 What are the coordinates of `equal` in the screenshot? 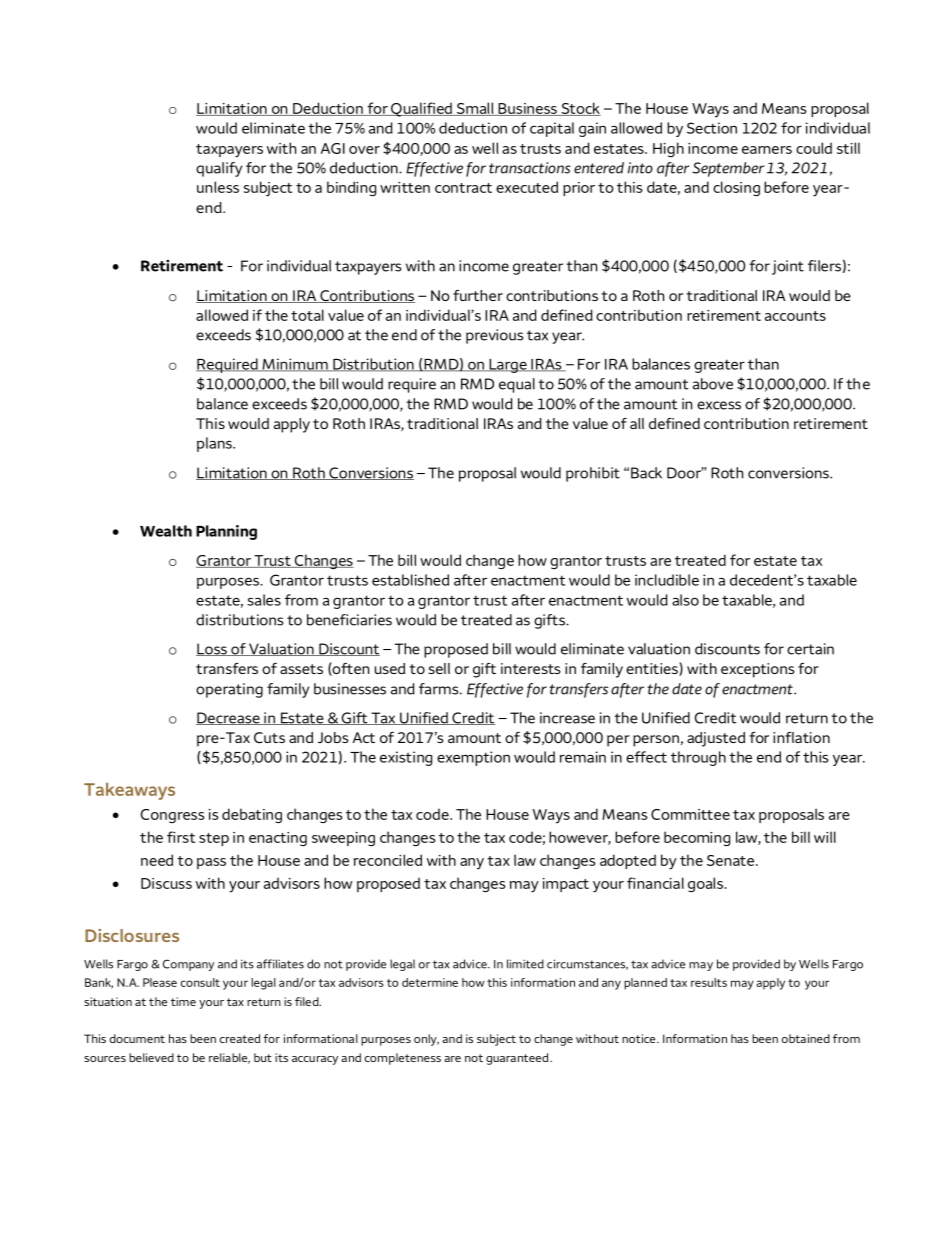 It's located at (517, 385).
